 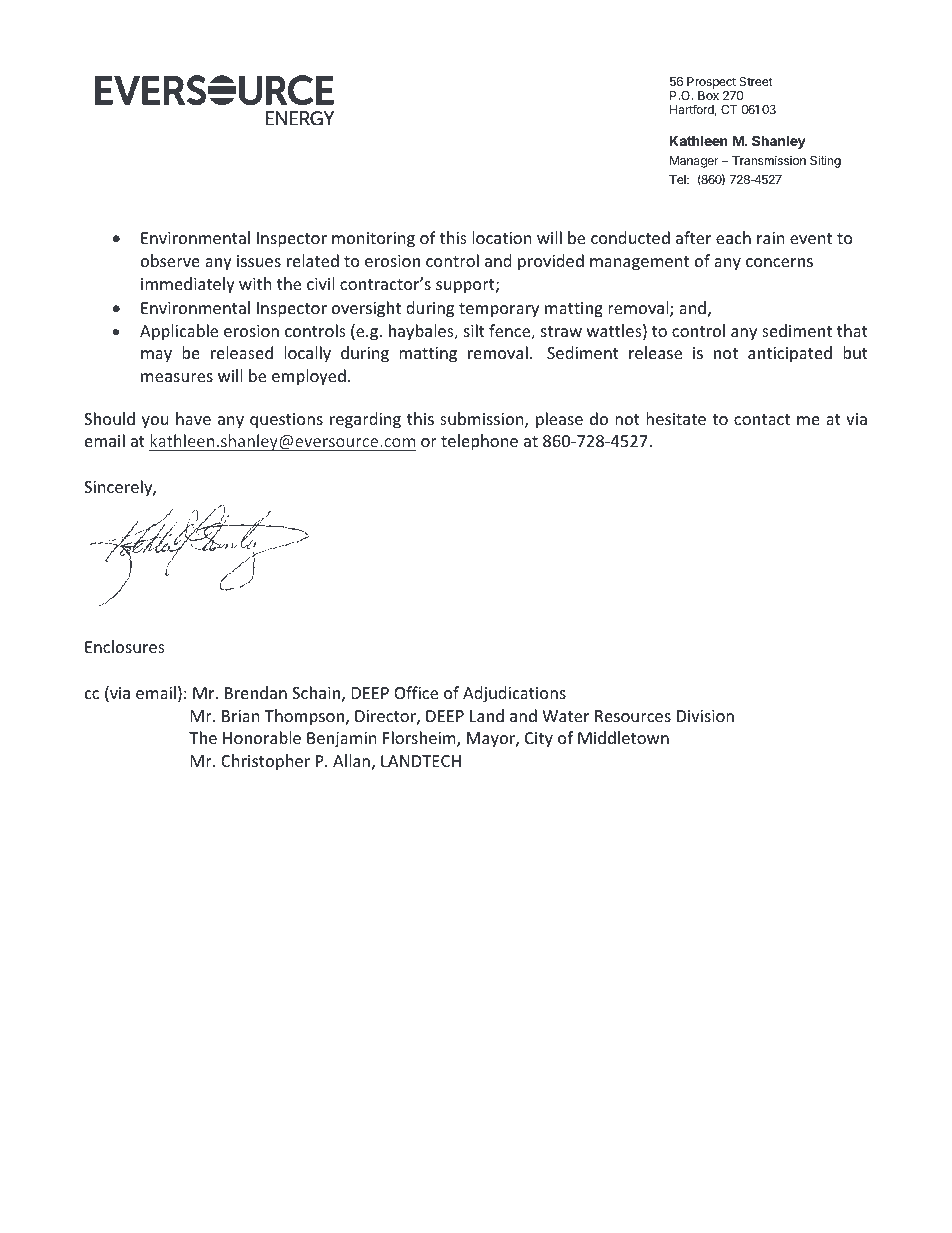 What do you see at coordinates (262, 737) in the screenshot?
I see `Honorable` at bounding box center [262, 737].
